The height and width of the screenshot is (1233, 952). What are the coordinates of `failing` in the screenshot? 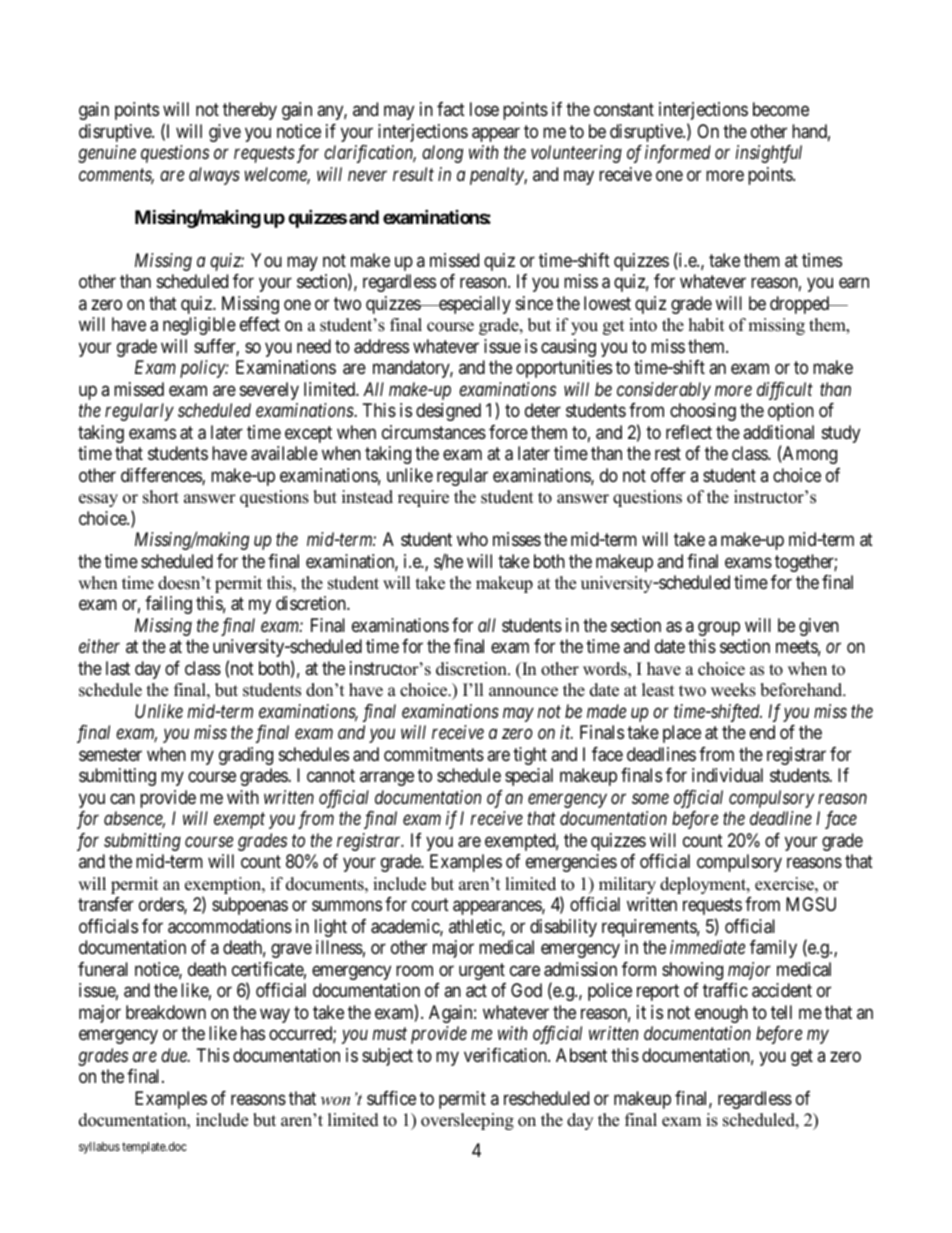 It's located at (168, 605).
